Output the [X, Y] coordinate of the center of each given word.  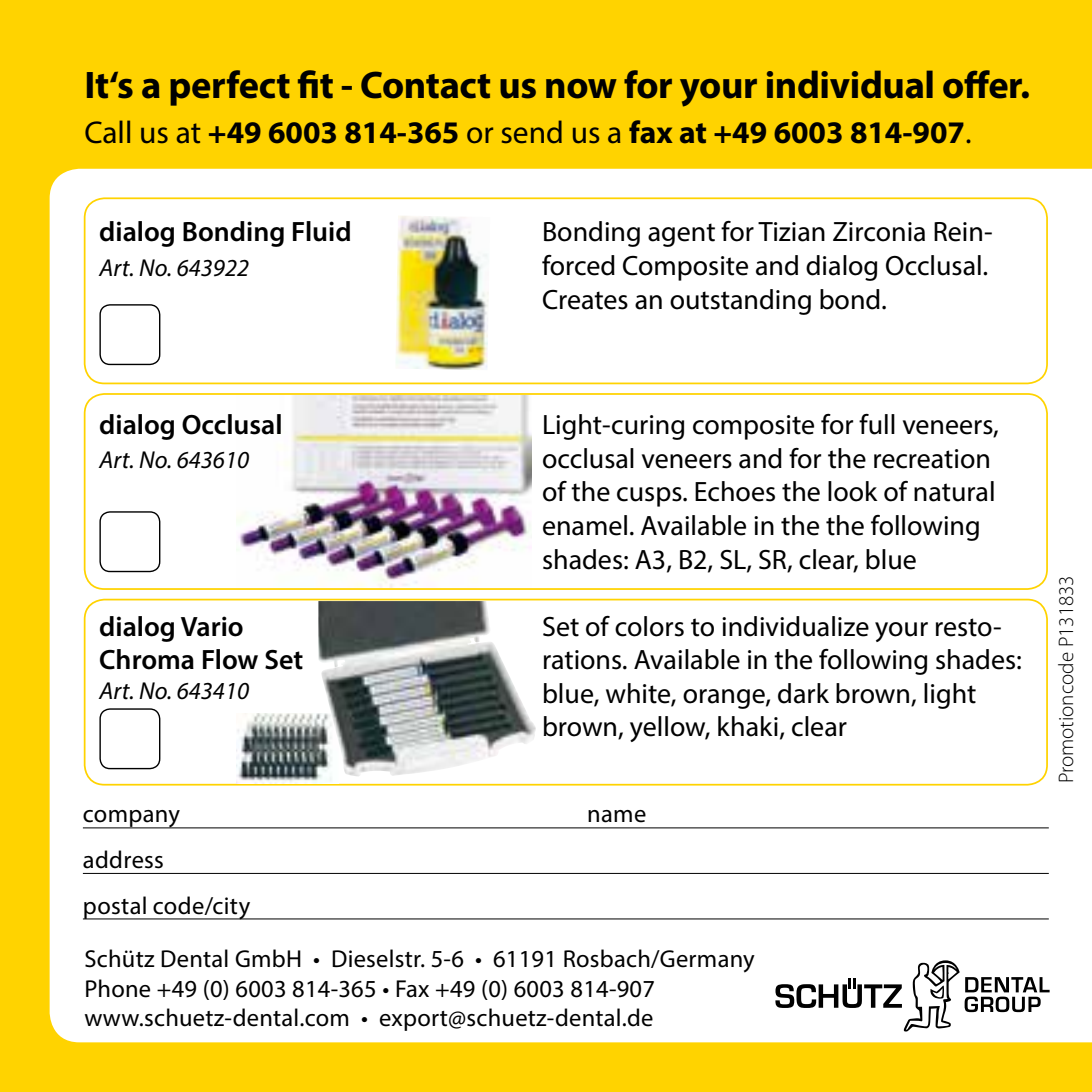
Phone [118, 988]
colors [649, 626]
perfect [230, 88]
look [853, 491]
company [132, 819]
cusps [650, 497]
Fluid [321, 231]
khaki [748, 726]
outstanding [740, 302]
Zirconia [879, 232]
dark [803, 693]
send [532, 132]
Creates [585, 300]
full [877, 424]
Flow [230, 659]
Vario [212, 626]
